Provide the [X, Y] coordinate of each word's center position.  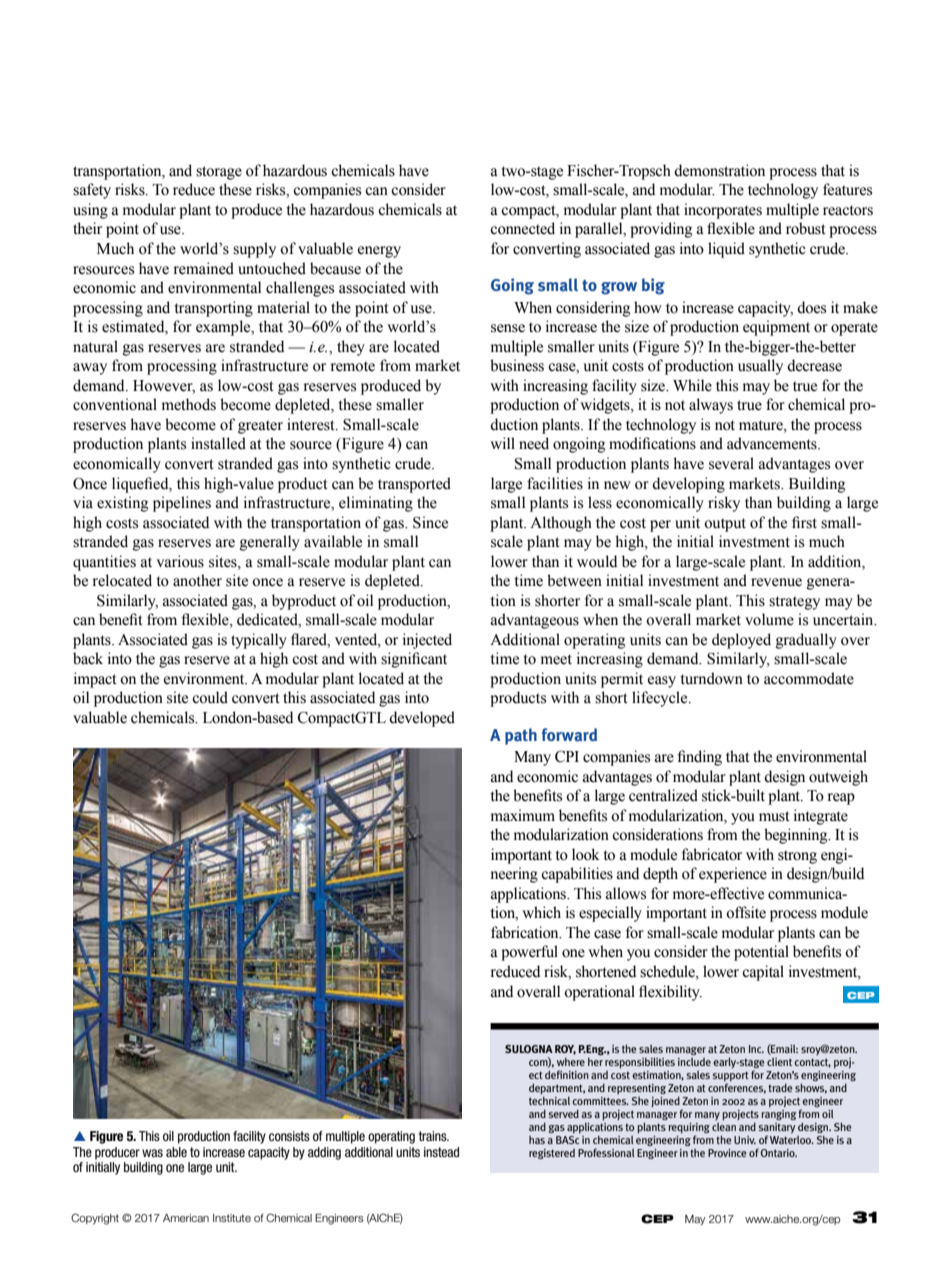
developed [422, 719]
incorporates [723, 211]
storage [219, 173]
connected [522, 228]
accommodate [809, 678]
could [210, 697]
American [186, 1218]
